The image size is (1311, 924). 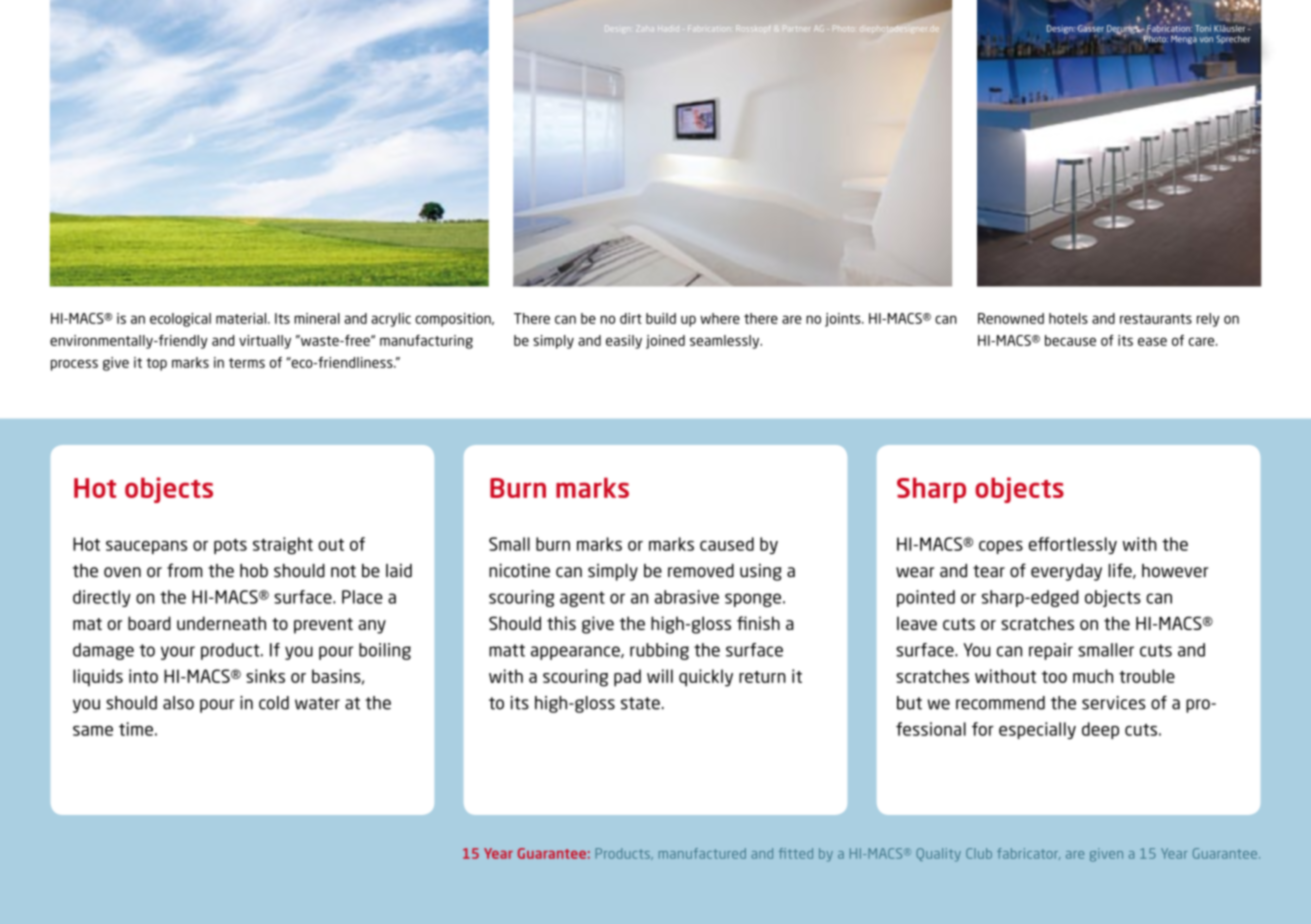 What do you see at coordinates (1028, 854) in the screenshot?
I see `fabricator` at bounding box center [1028, 854].
